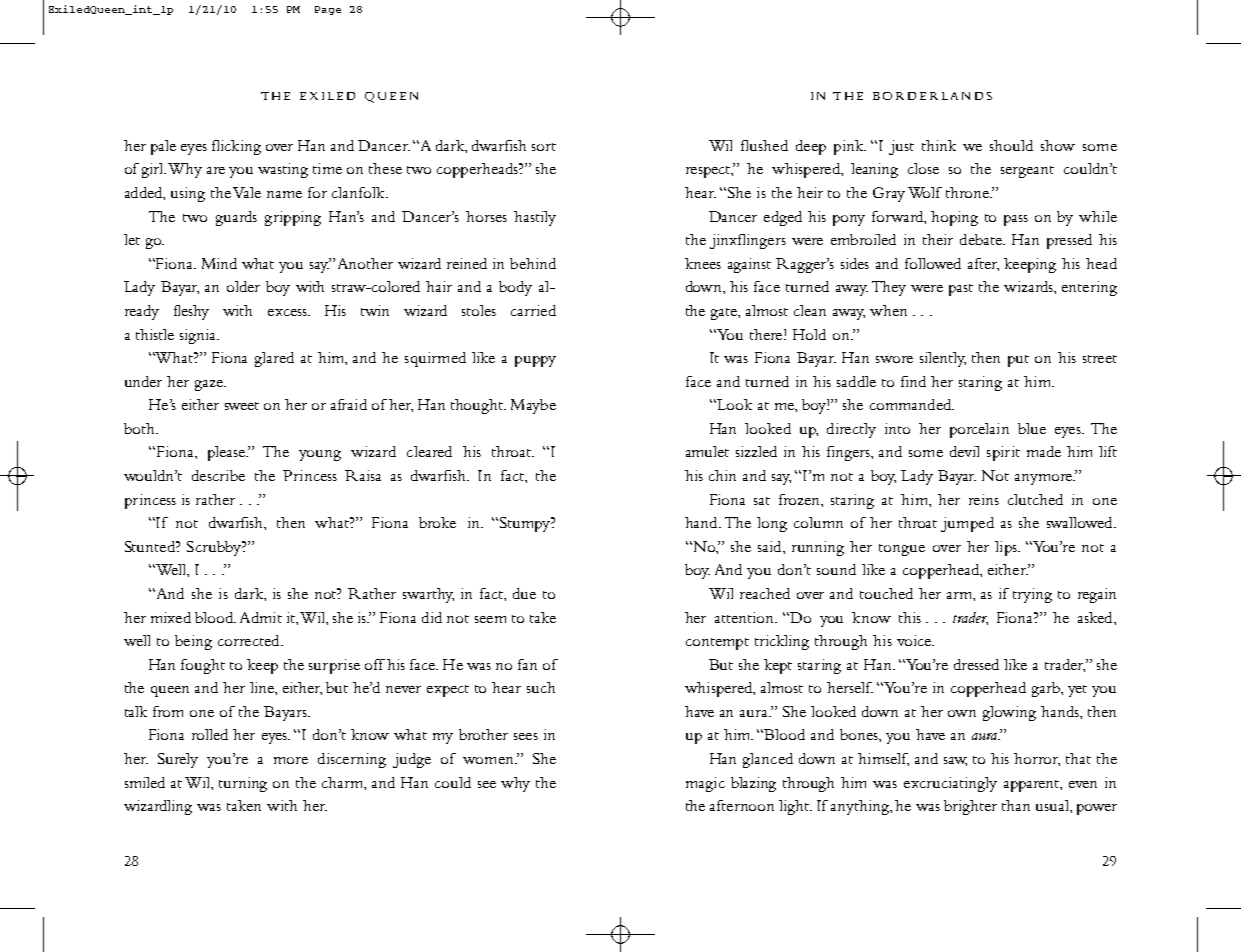  What do you see at coordinates (171, 617) in the page?
I see `mixed` at bounding box center [171, 617].
